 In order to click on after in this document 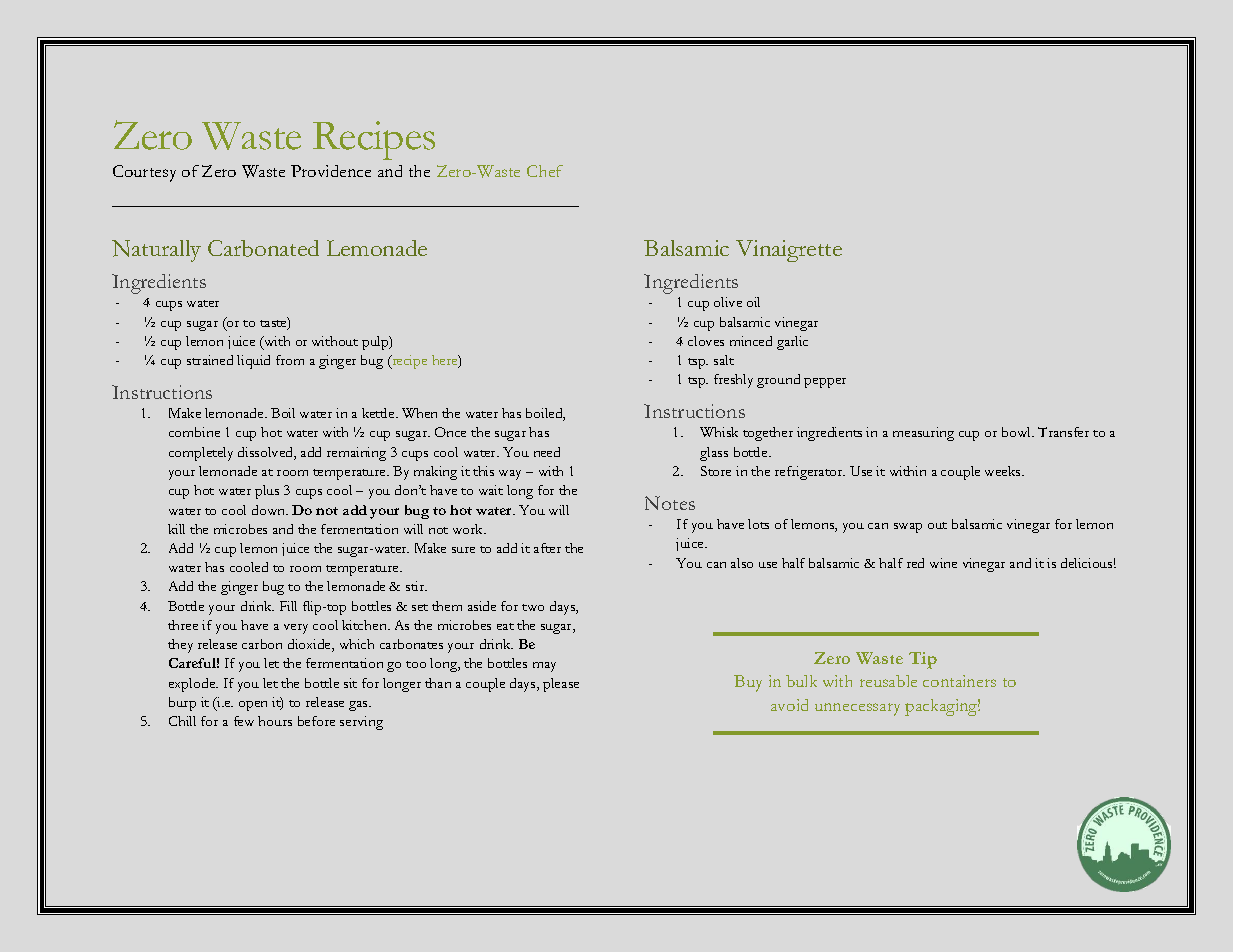, I will do `click(547, 548)`.
